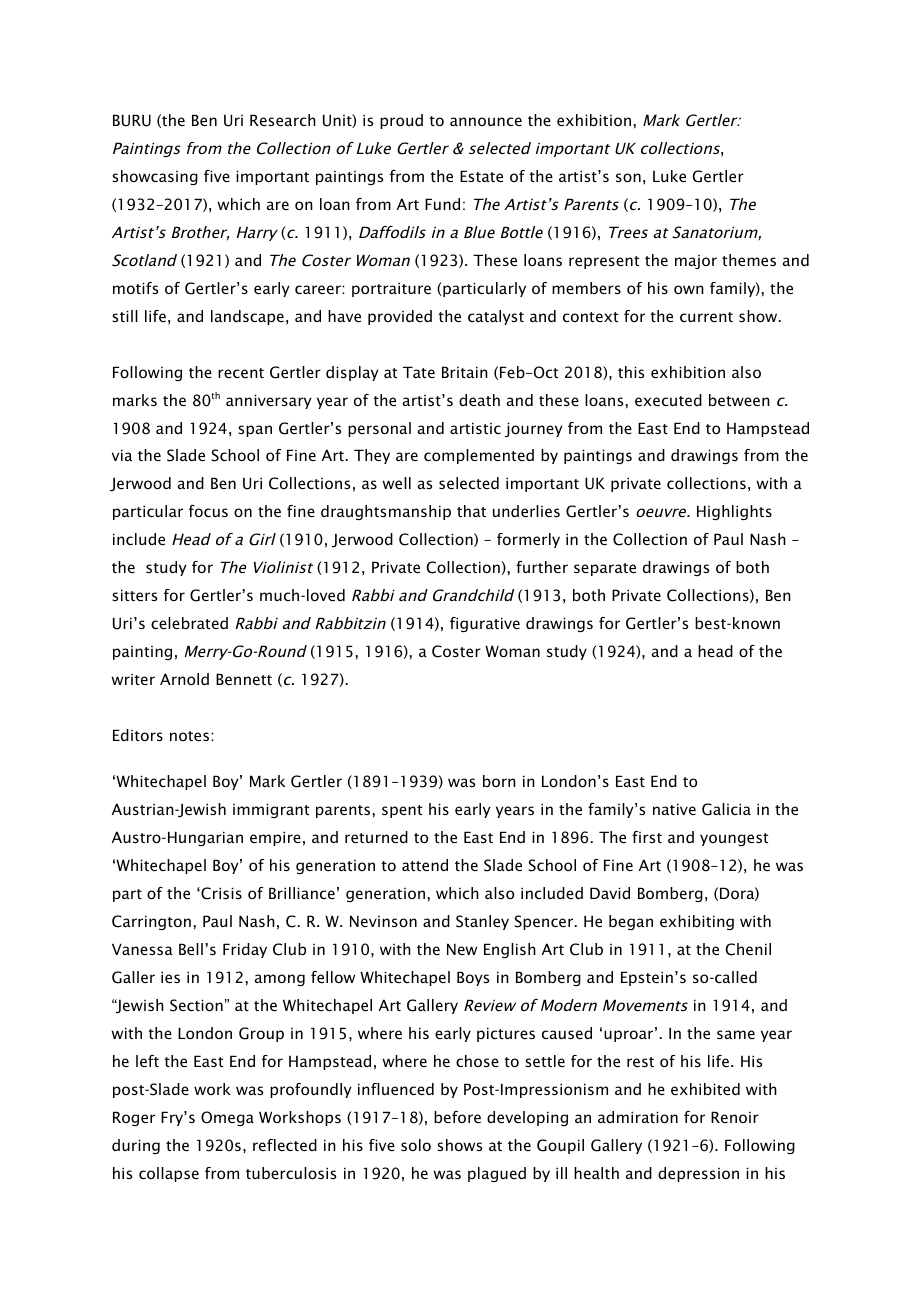 The image size is (924, 1307). What do you see at coordinates (401, 121) in the image?
I see `proud` at bounding box center [401, 121].
